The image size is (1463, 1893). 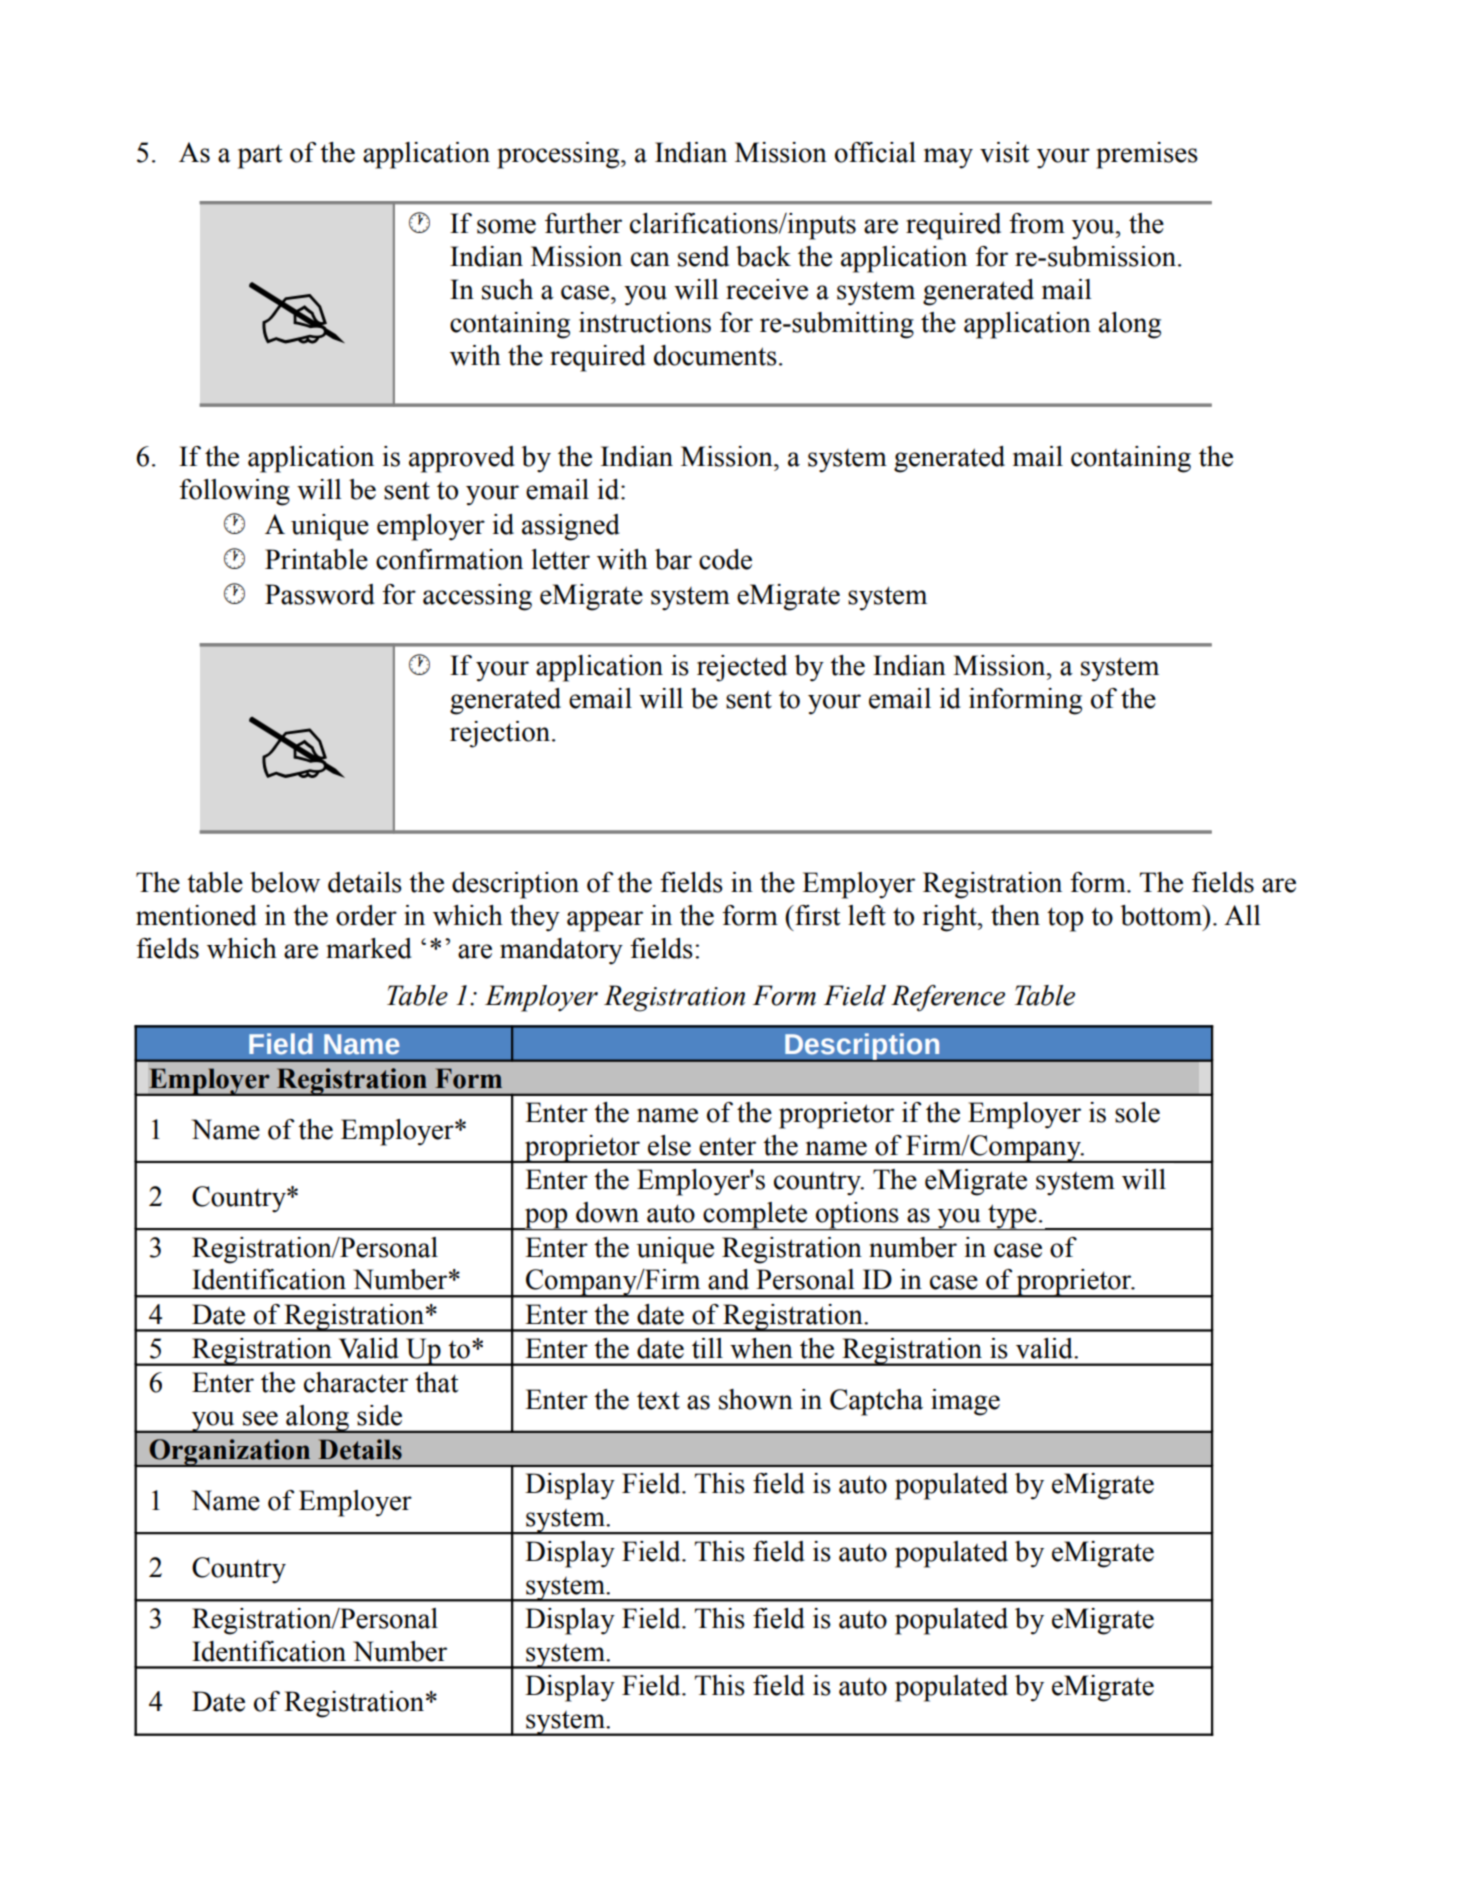 I want to click on send, so click(x=703, y=256).
